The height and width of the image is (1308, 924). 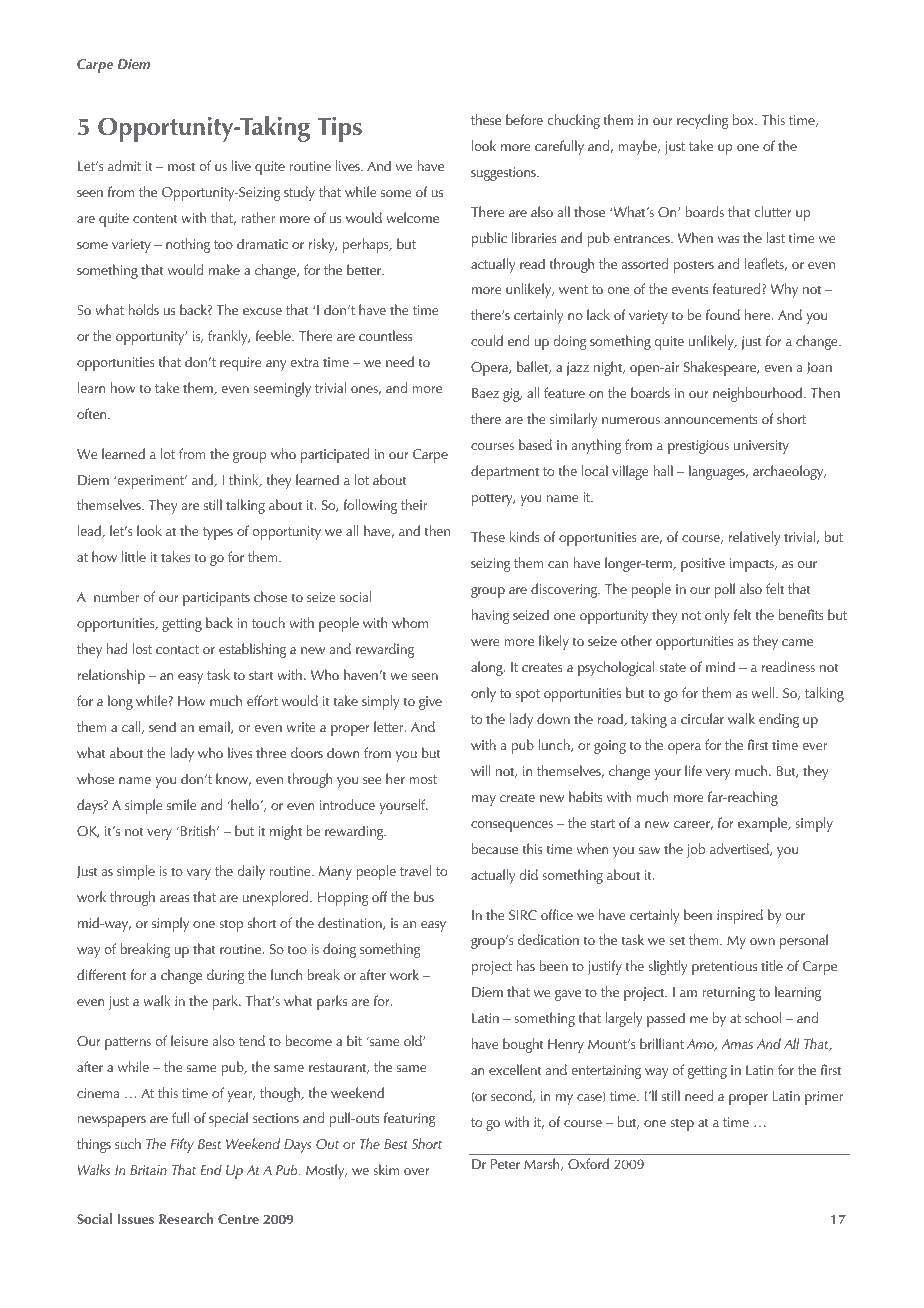 What do you see at coordinates (124, 165) in the image?
I see `admit` at bounding box center [124, 165].
